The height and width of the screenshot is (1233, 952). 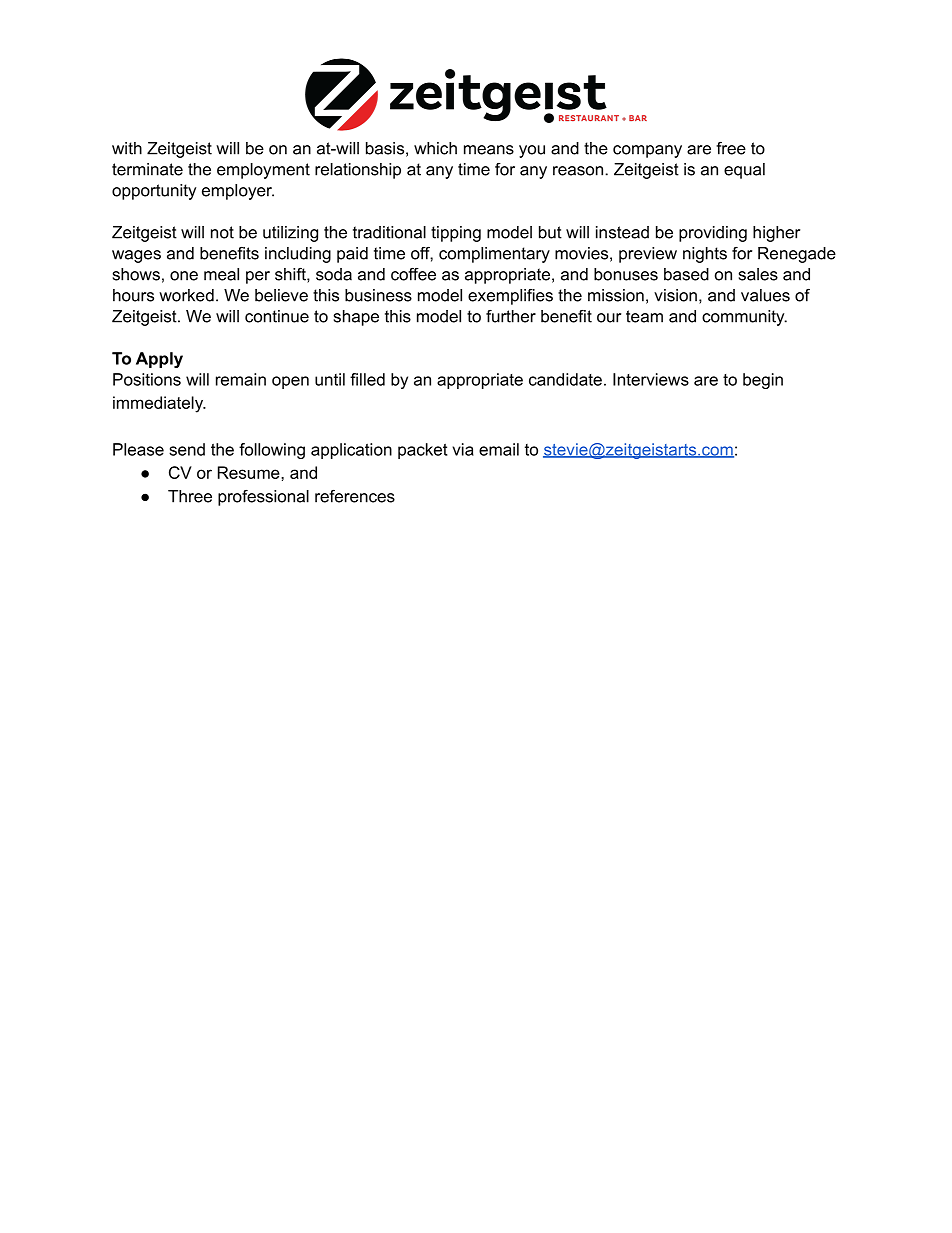 I want to click on means, so click(x=489, y=150).
